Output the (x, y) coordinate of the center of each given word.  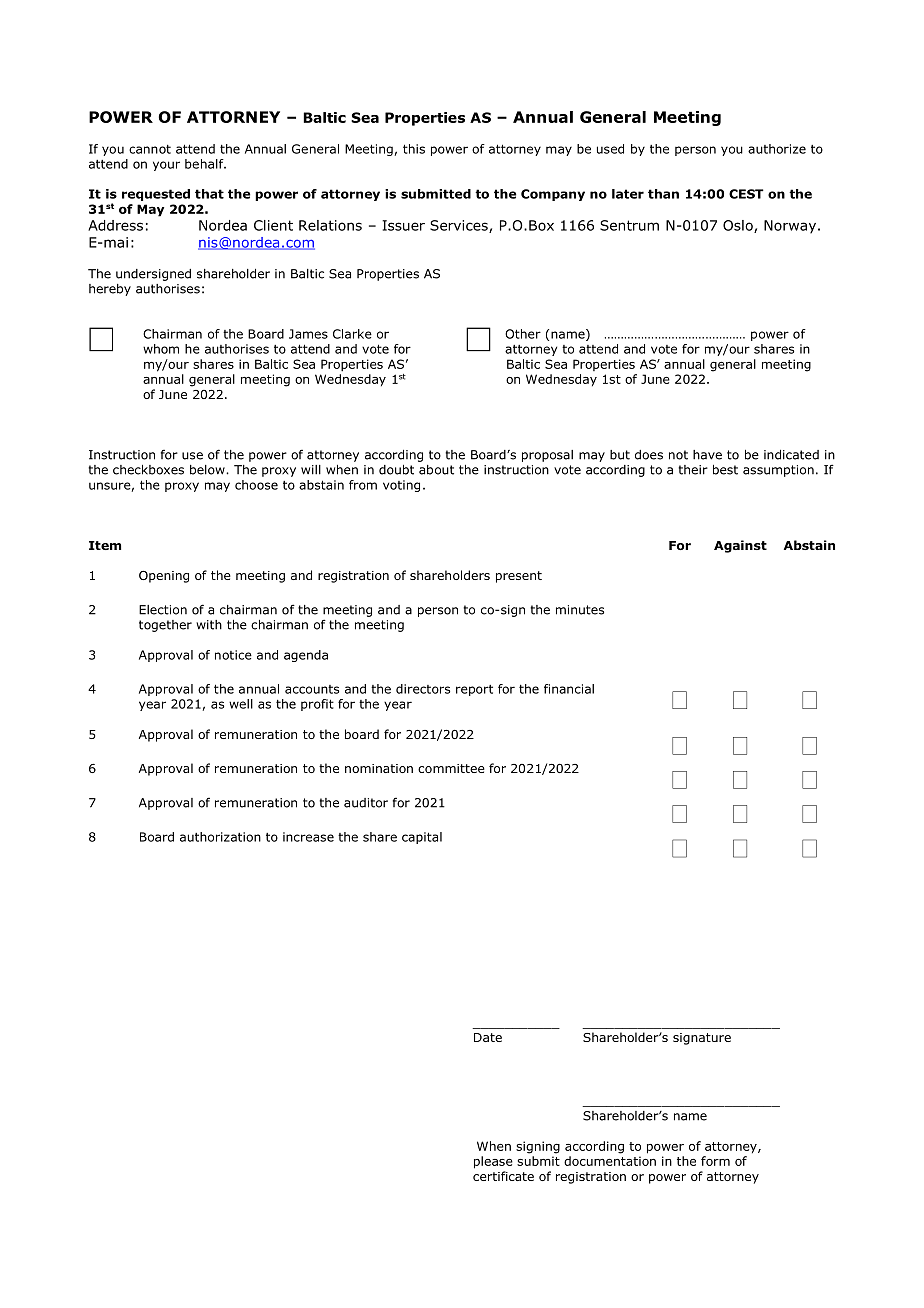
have (707, 455)
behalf (205, 164)
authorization (220, 837)
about (436, 470)
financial (569, 689)
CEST (746, 194)
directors (423, 689)
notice (233, 655)
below (208, 470)
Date (488, 1037)
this (414, 149)
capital (422, 838)
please (493, 1162)
